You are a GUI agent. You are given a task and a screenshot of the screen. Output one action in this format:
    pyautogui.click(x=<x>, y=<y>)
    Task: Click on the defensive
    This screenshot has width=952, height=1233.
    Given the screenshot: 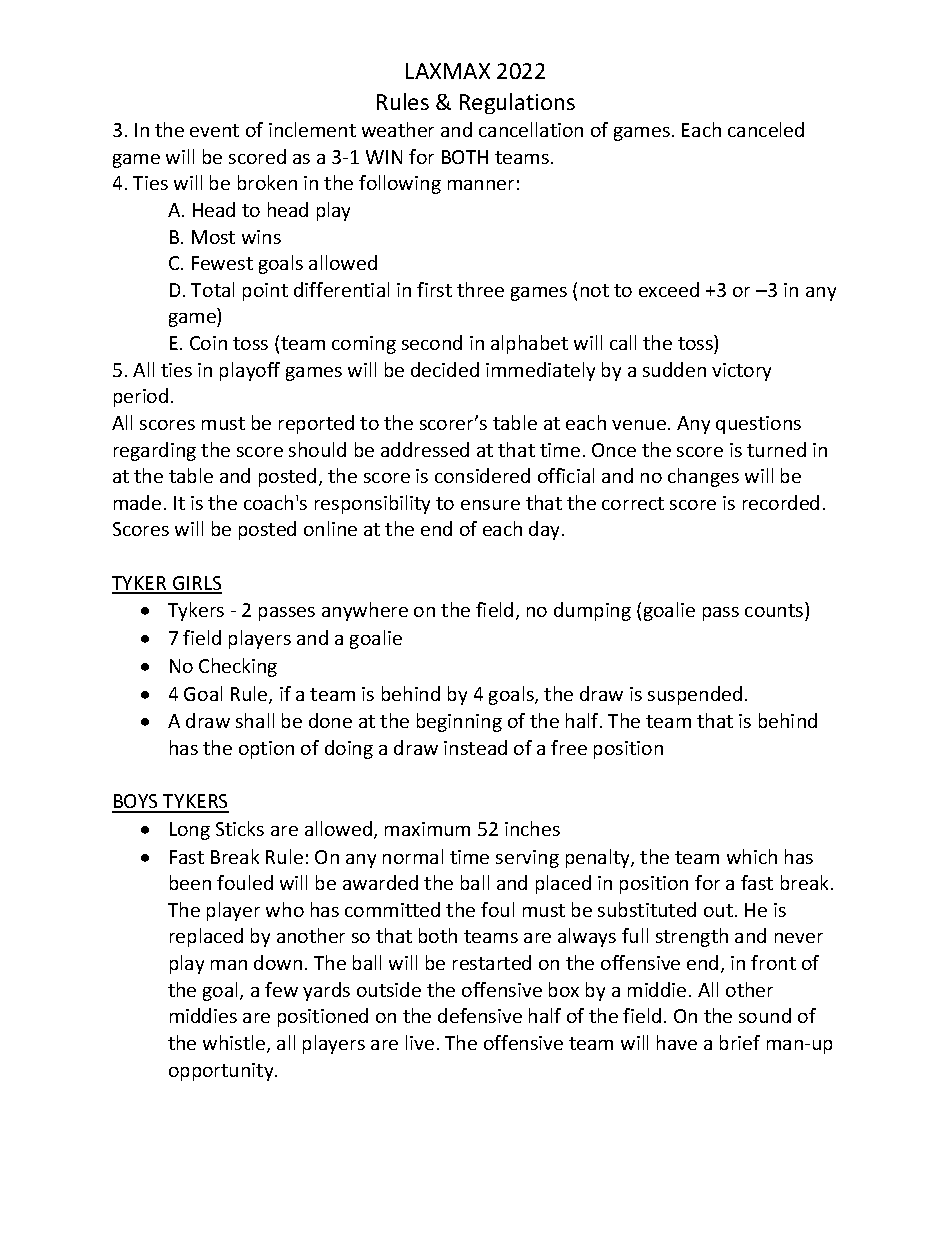 What is the action you would take?
    pyautogui.click(x=480, y=1015)
